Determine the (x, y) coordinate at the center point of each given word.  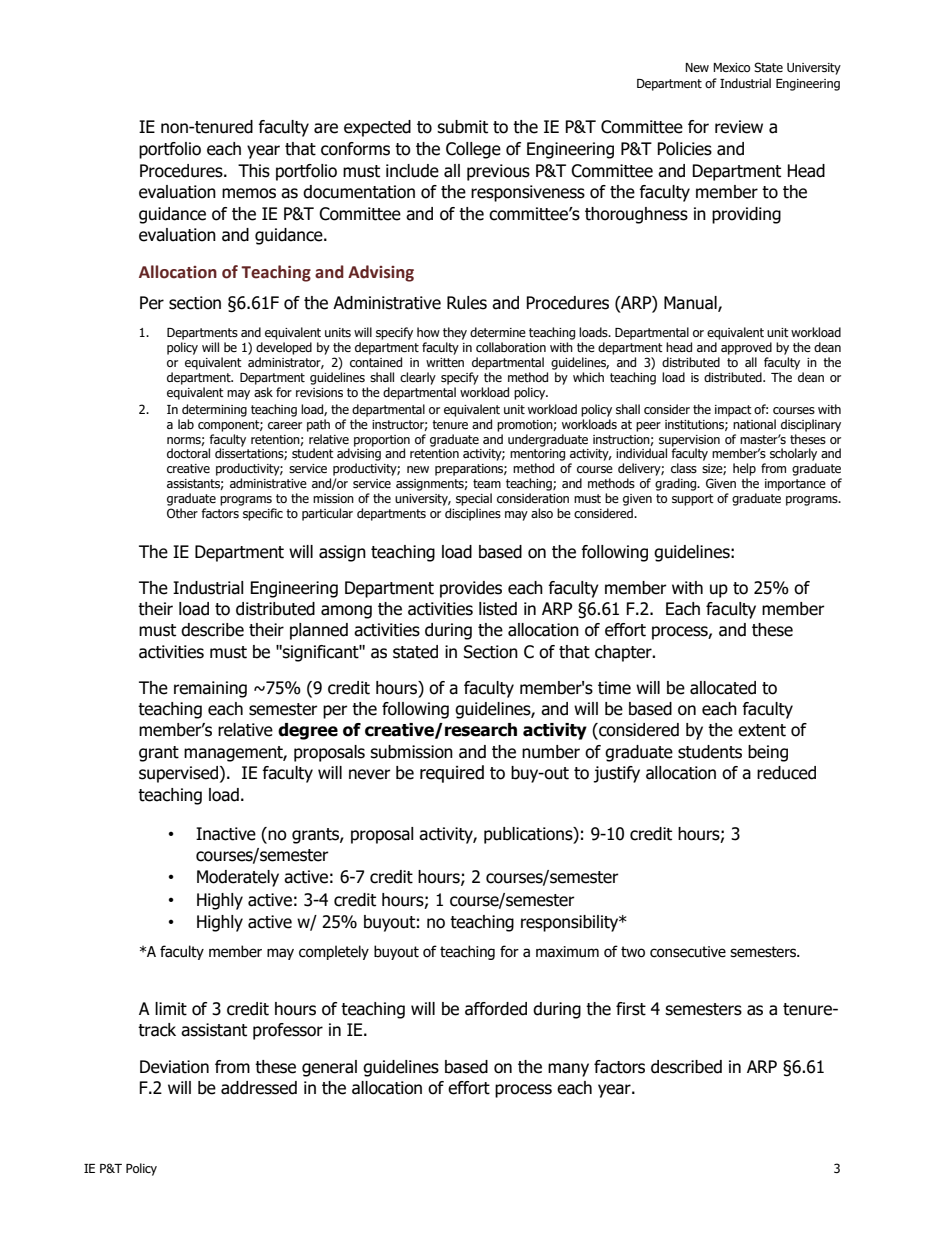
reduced (786, 773)
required (452, 774)
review (739, 127)
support (693, 500)
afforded (496, 1009)
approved (746, 348)
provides (471, 589)
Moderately (238, 878)
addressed (259, 1088)
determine (498, 332)
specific (263, 514)
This (254, 171)
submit (462, 127)
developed (284, 348)
